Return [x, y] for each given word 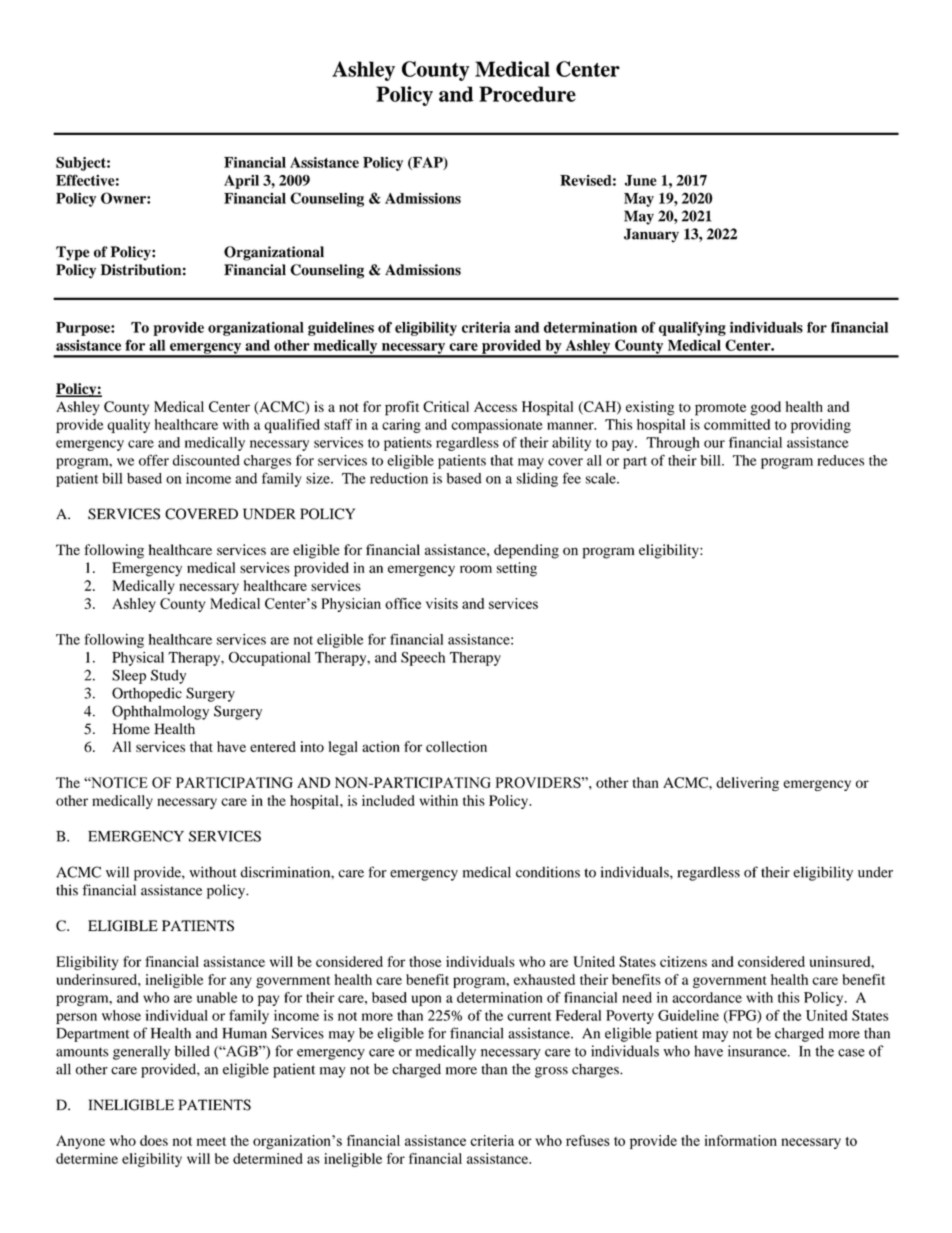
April [241, 182]
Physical [138, 659]
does [154, 1140]
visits [442, 603]
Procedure [527, 94]
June [641, 180]
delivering [747, 784]
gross [551, 1072]
